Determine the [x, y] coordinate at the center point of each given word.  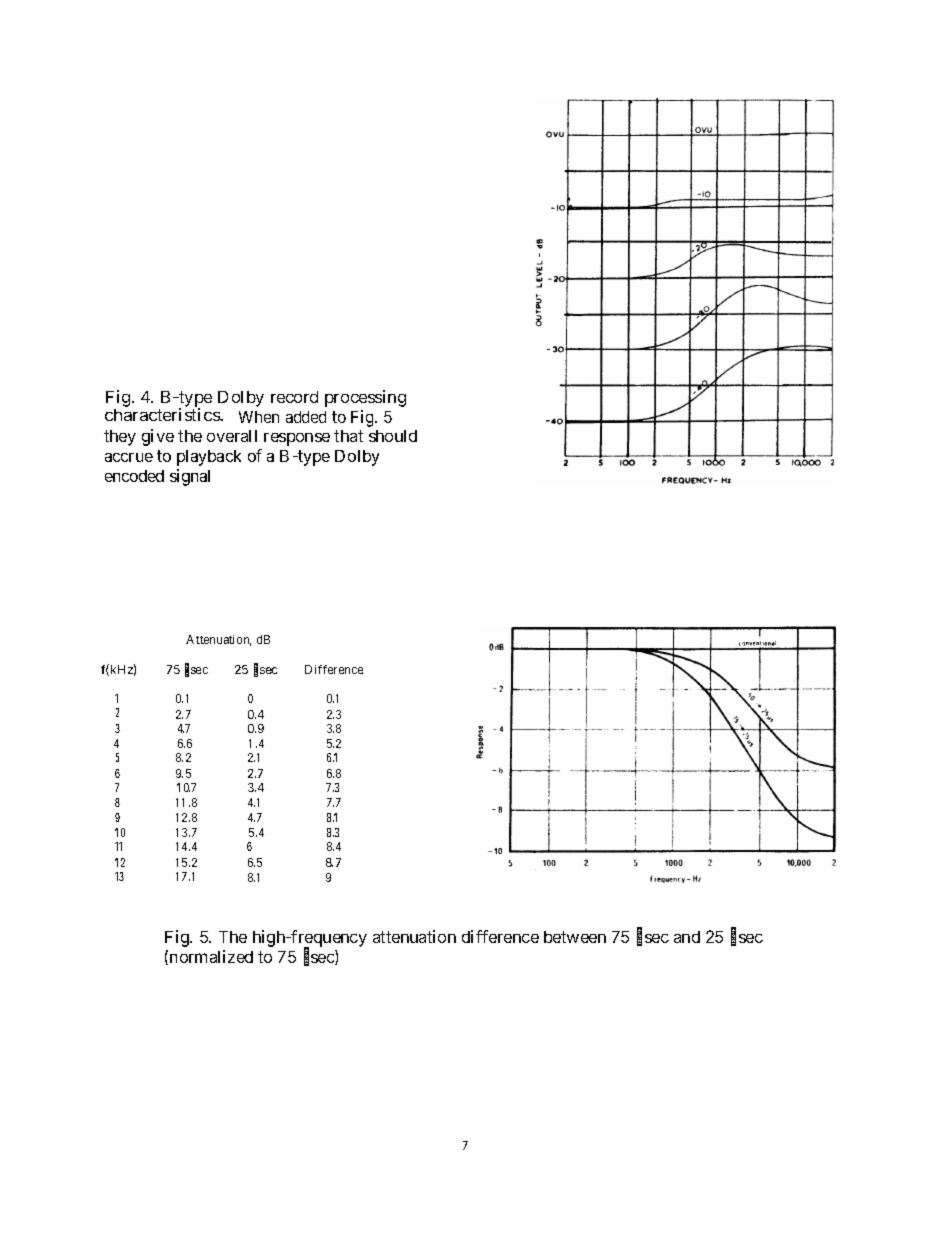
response [297, 439]
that [348, 436]
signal [190, 477]
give [158, 437]
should [393, 436]
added [306, 417]
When [259, 417]
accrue [129, 457]
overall [232, 436]
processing [365, 398]
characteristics [163, 414]
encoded [134, 476]
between [575, 937]
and [687, 937]
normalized [211, 956]
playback [209, 458]
